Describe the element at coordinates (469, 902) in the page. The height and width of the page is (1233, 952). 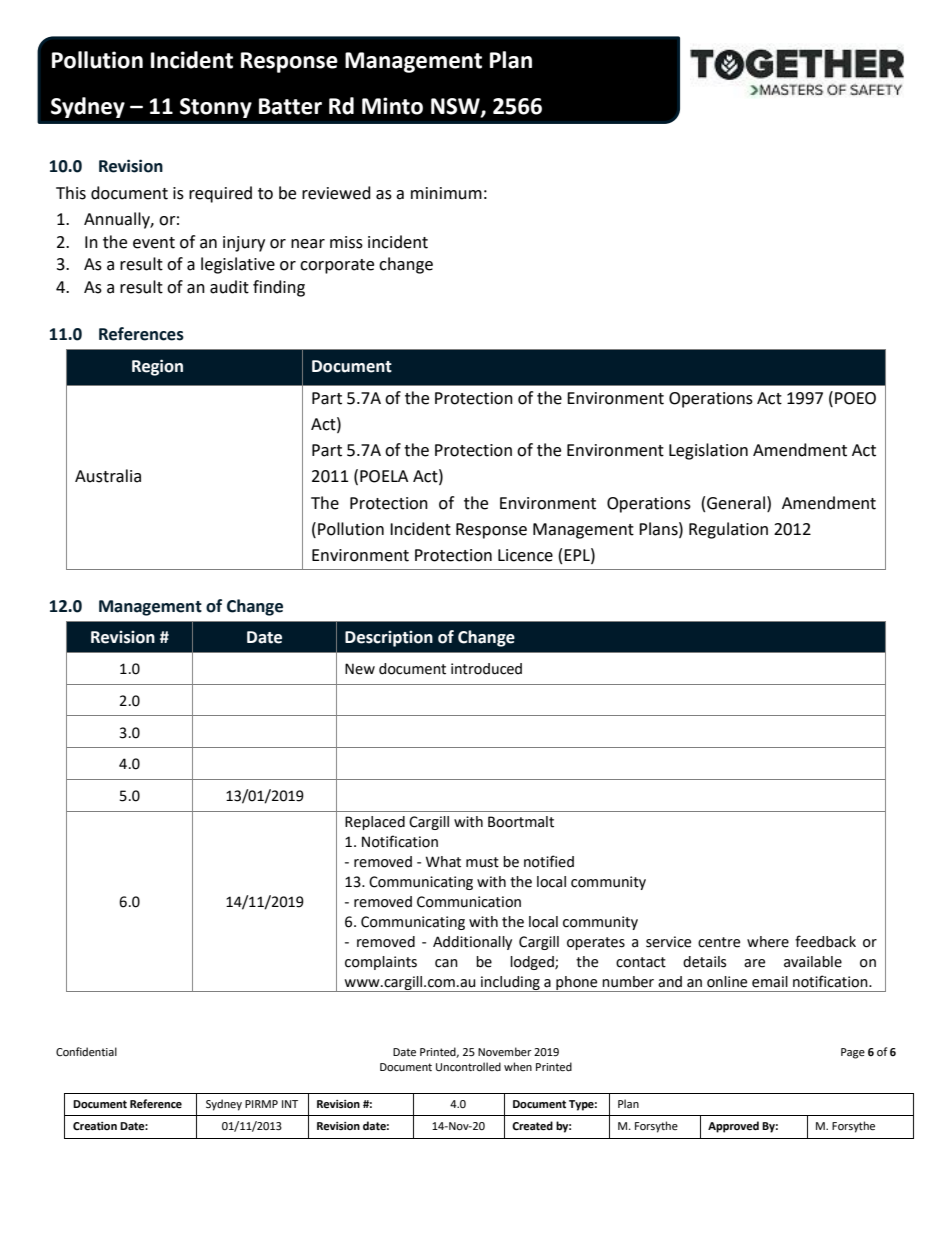
I see `Communication` at that location.
